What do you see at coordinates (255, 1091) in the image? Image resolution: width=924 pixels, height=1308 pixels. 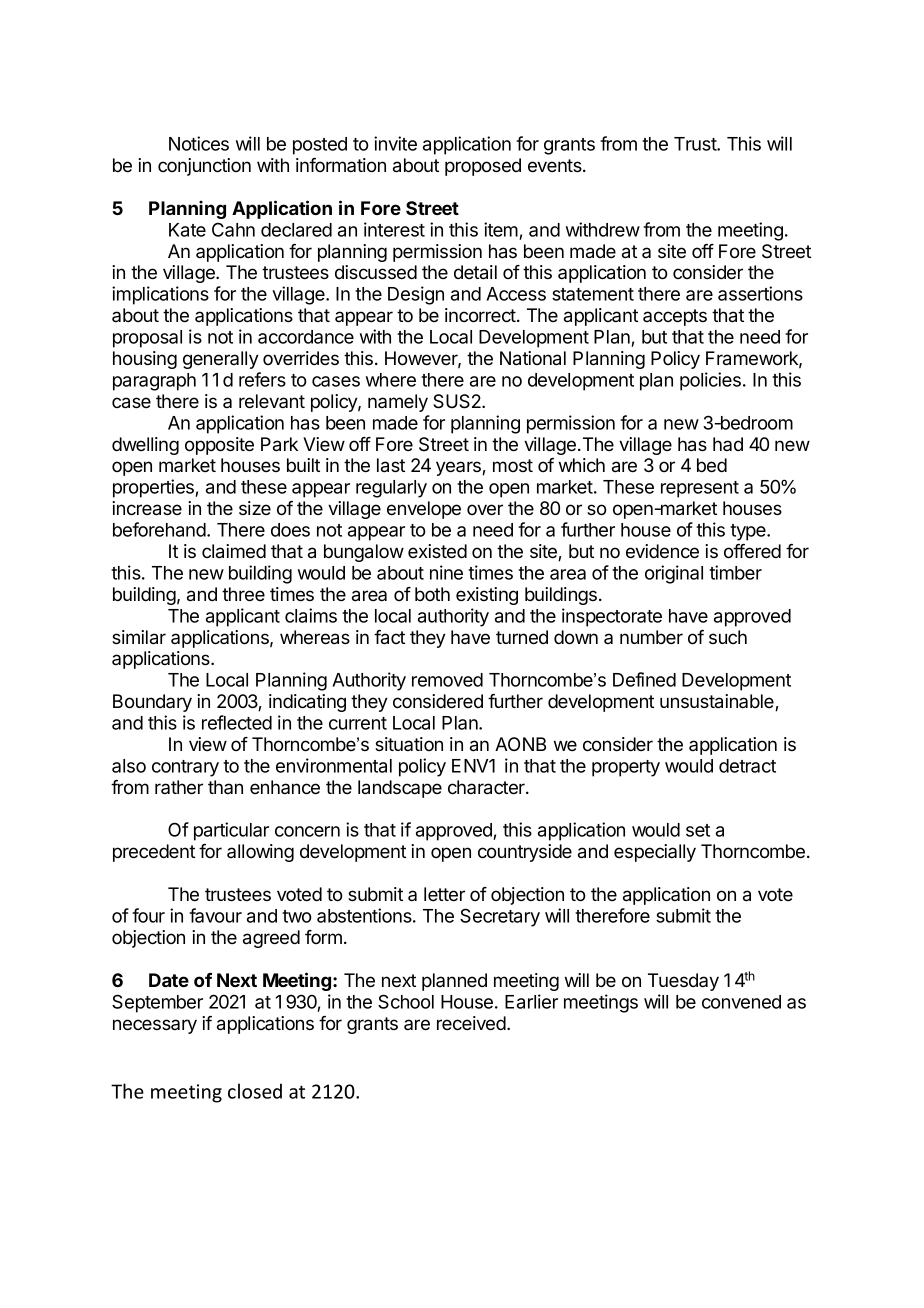 I see `closed` at bounding box center [255, 1091].
